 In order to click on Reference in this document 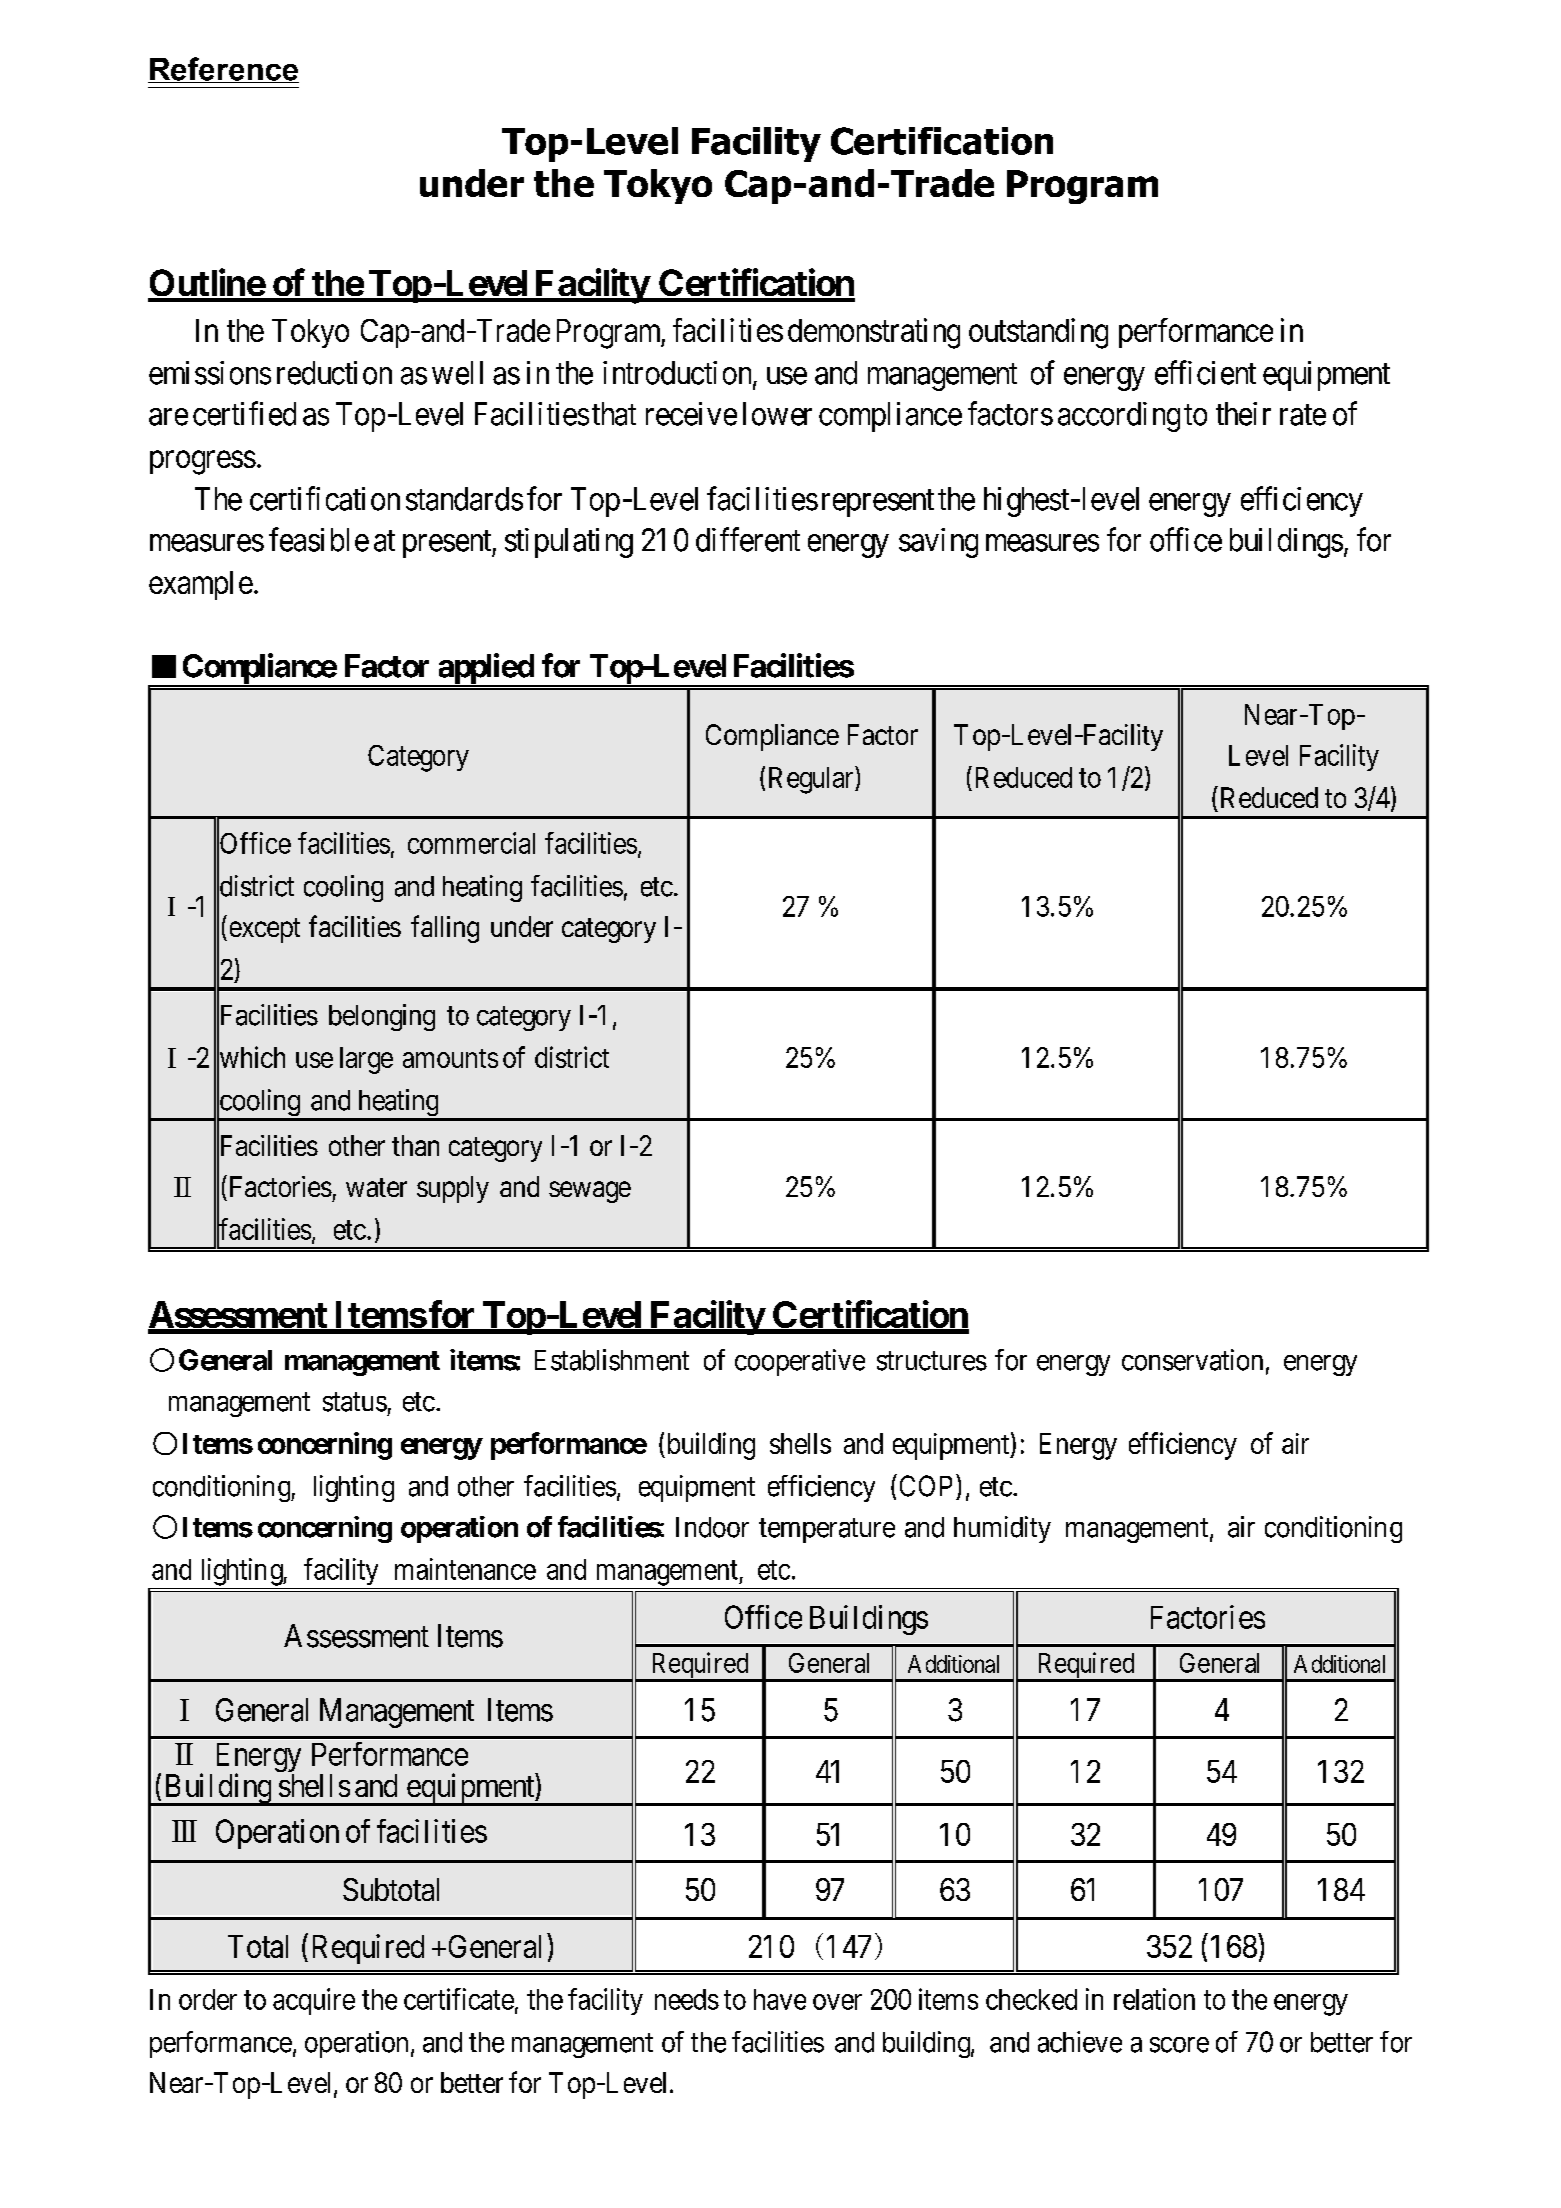, I will do `click(223, 70)`.
